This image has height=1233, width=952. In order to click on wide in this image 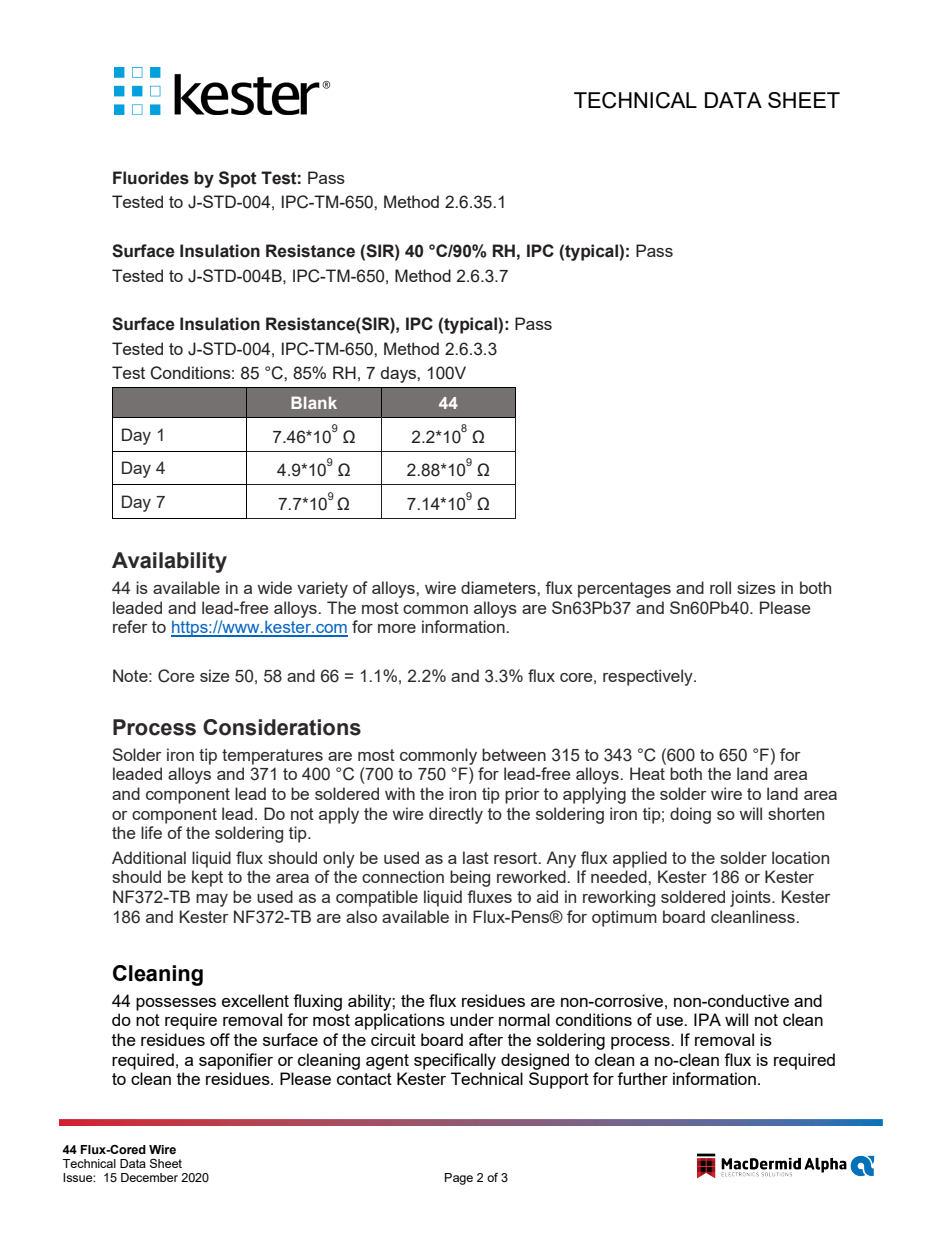, I will do `click(275, 587)`.
